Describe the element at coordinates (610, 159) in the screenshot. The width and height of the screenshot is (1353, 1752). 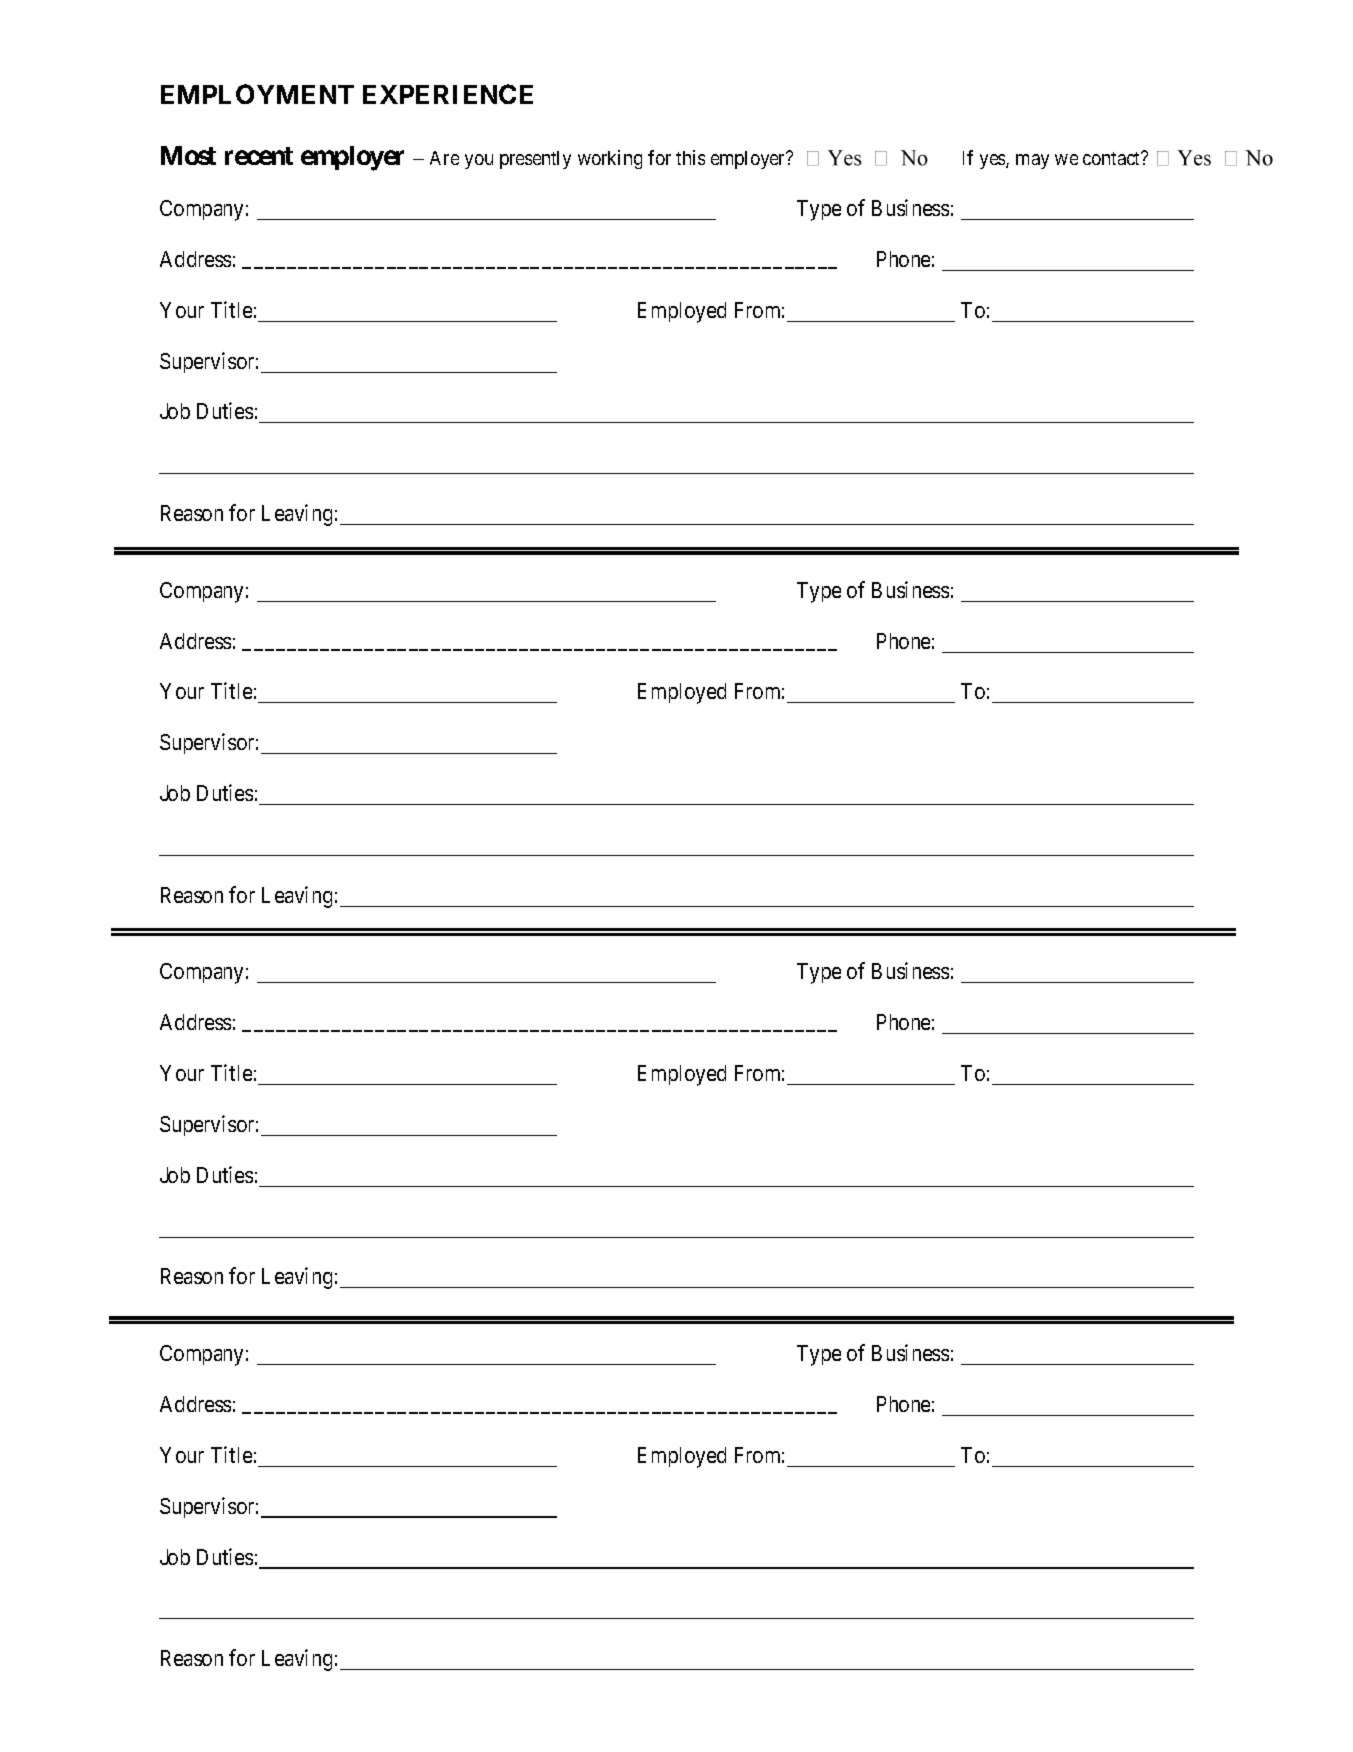
I see `working` at that location.
